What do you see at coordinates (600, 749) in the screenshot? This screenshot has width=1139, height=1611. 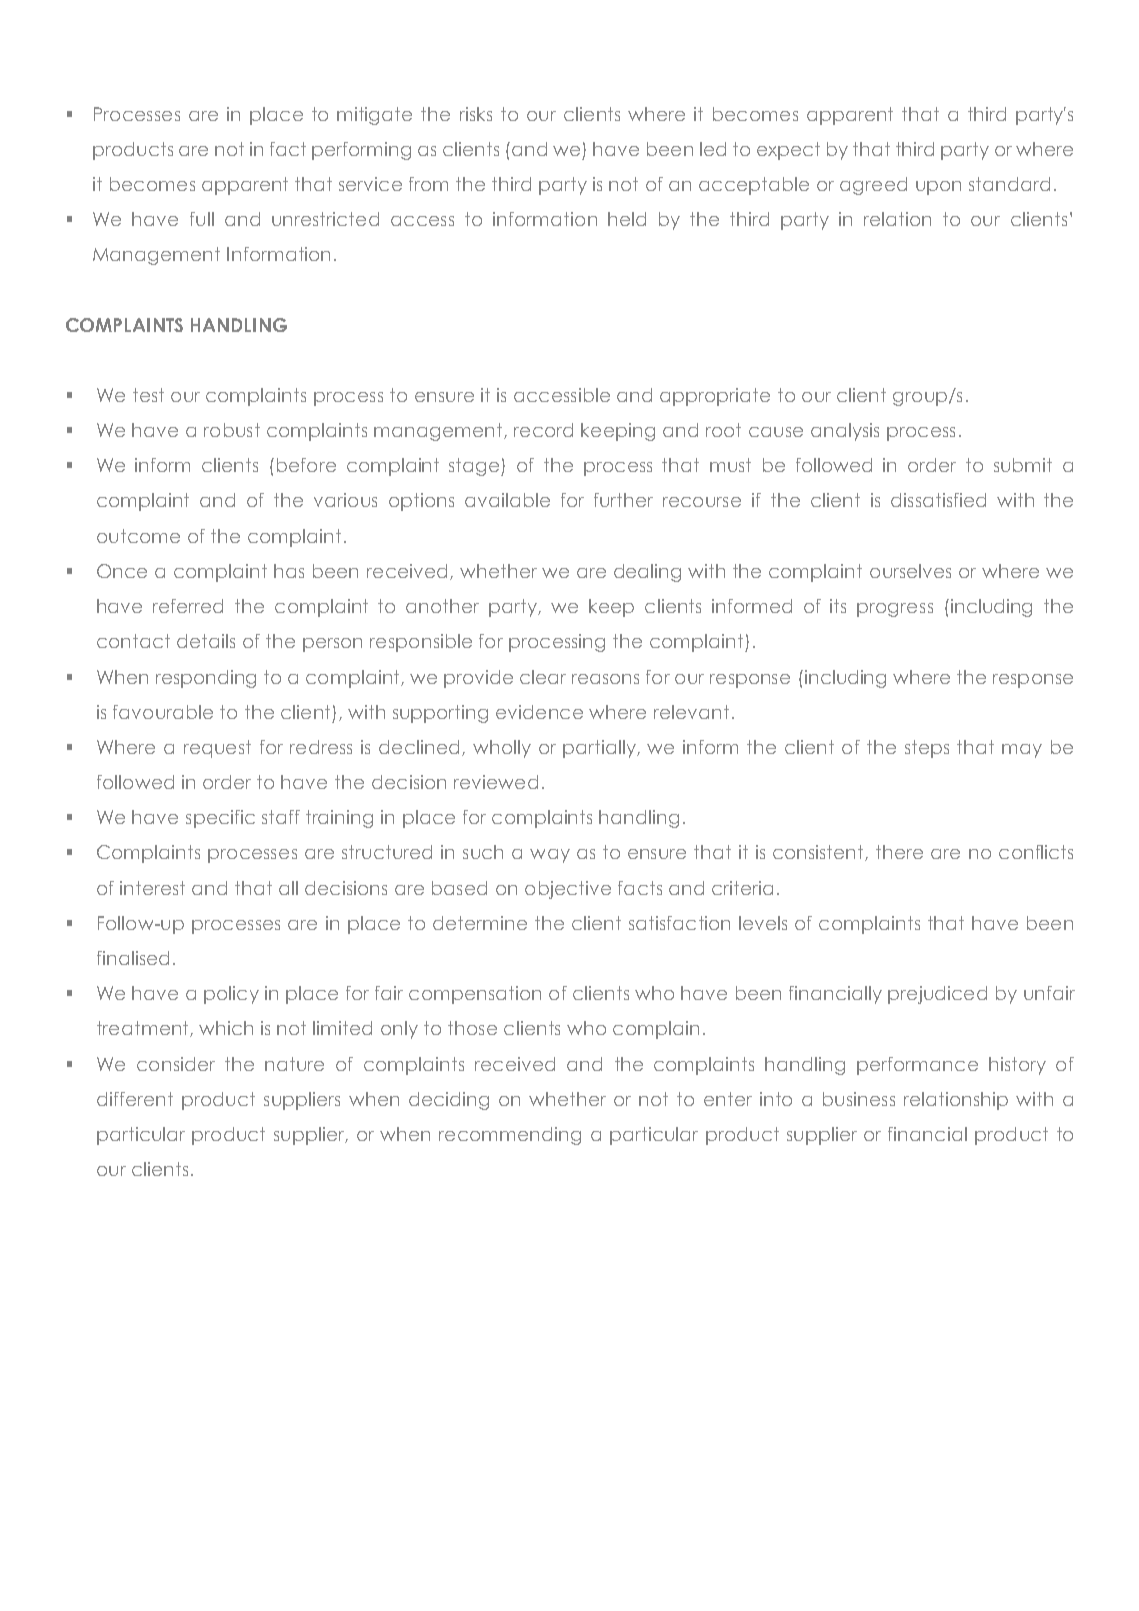 I see `partially` at bounding box center [600, 749].
